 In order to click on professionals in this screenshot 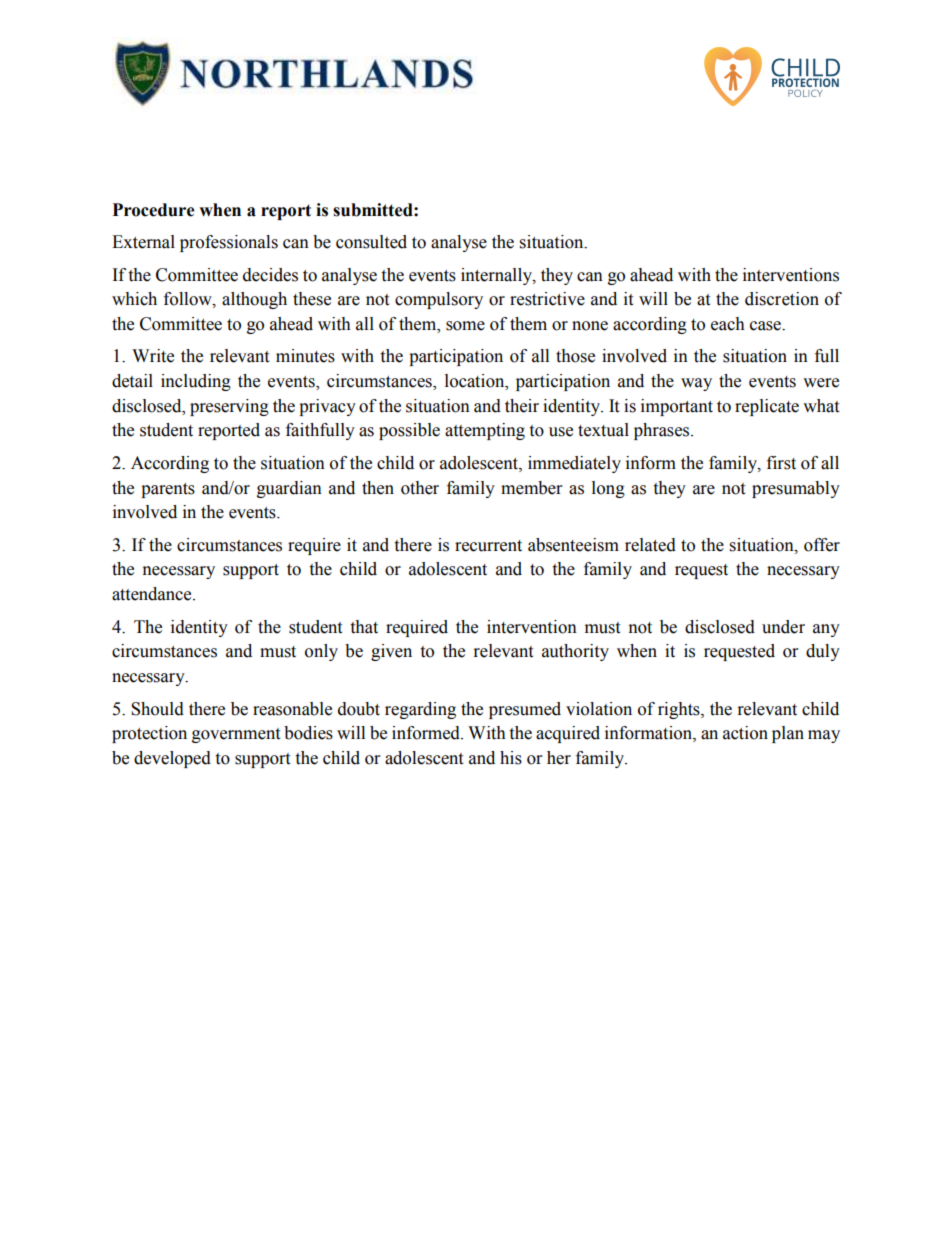, I will do `click(229, 243)`.
